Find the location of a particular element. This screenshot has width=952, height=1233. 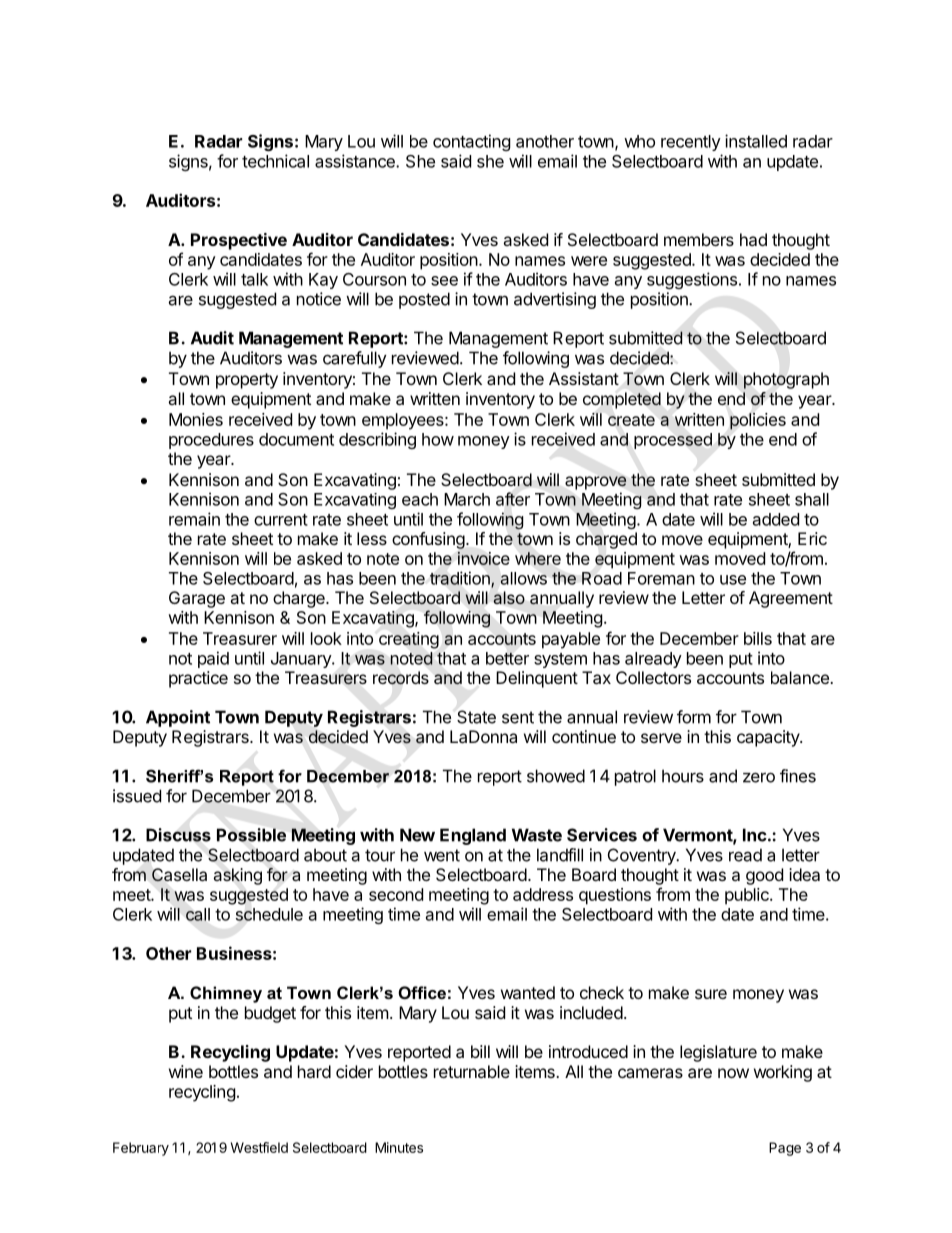

March is located at coordinates (467, 499).
